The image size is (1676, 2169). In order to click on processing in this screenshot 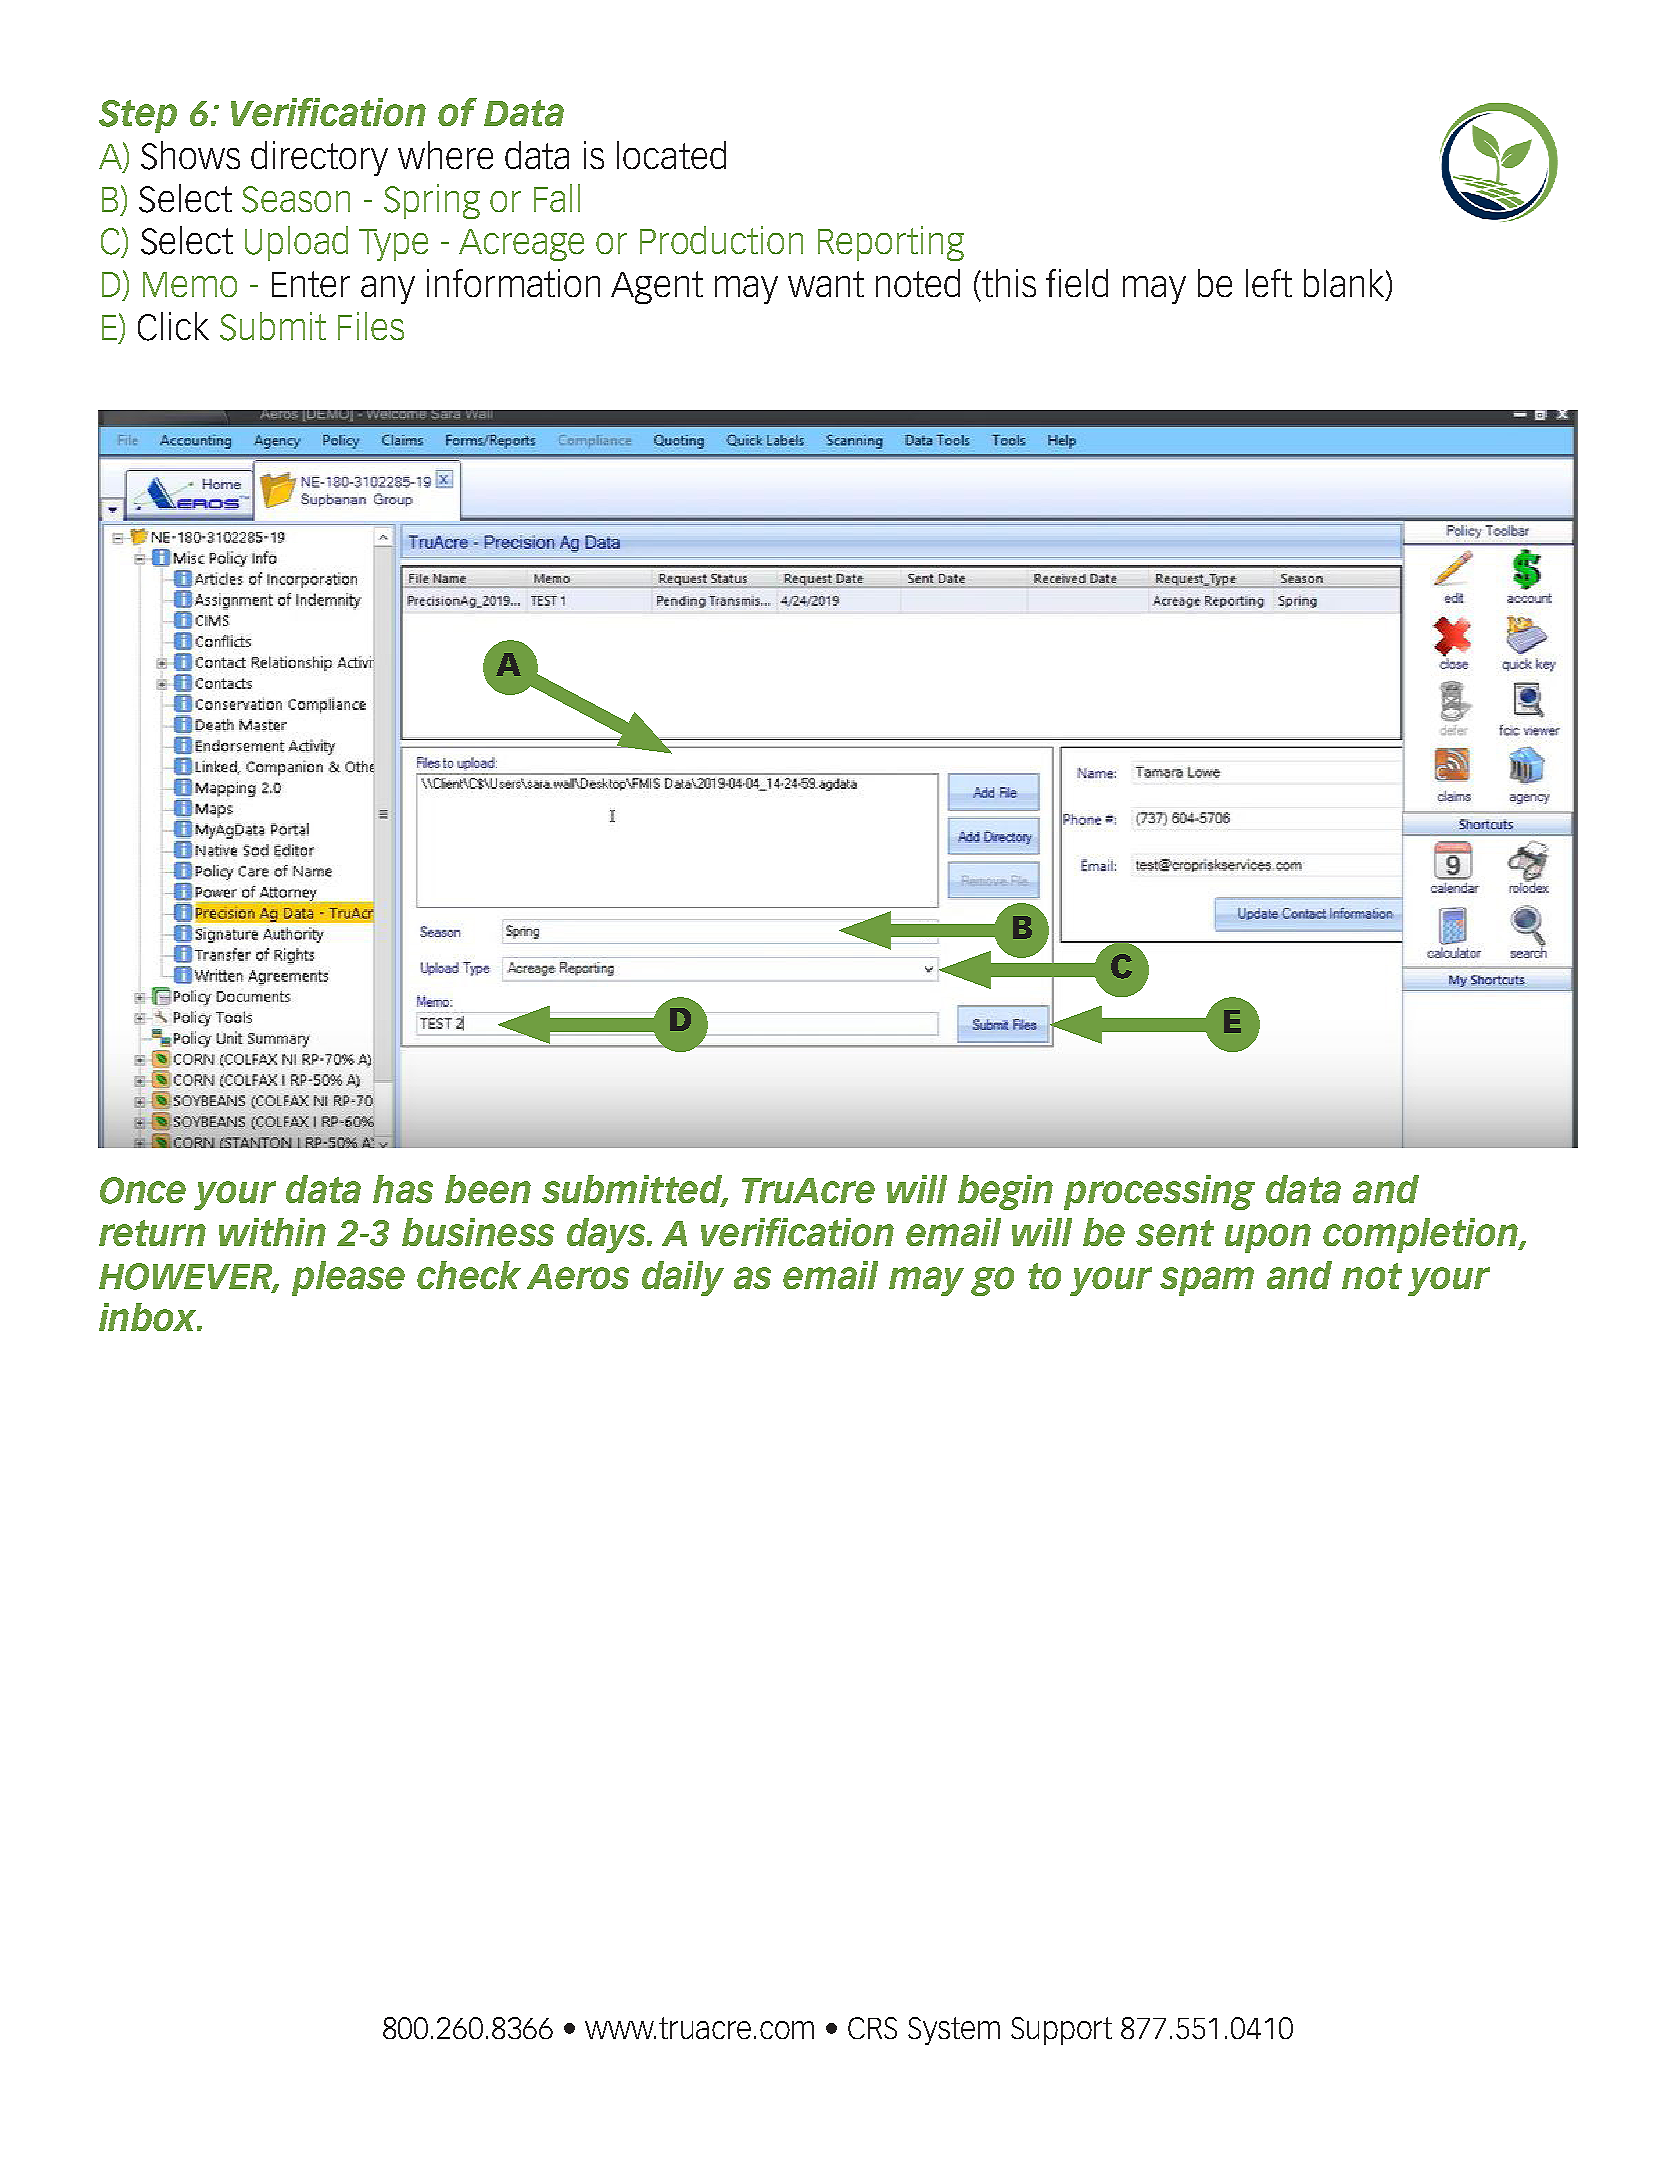, I will do `click(1159, 1192)`.
